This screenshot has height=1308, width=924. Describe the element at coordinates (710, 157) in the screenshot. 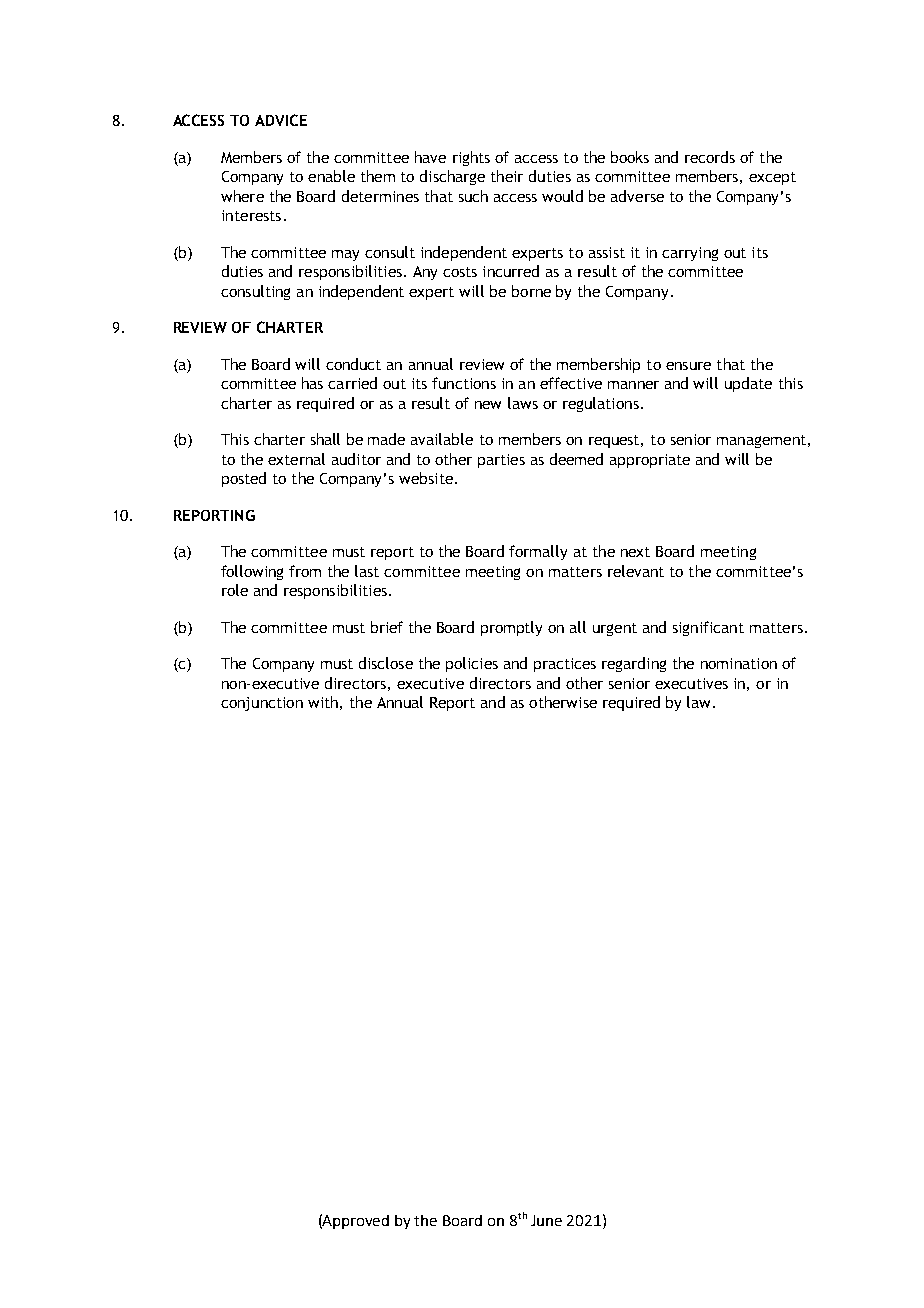

I see `records` at that location.
